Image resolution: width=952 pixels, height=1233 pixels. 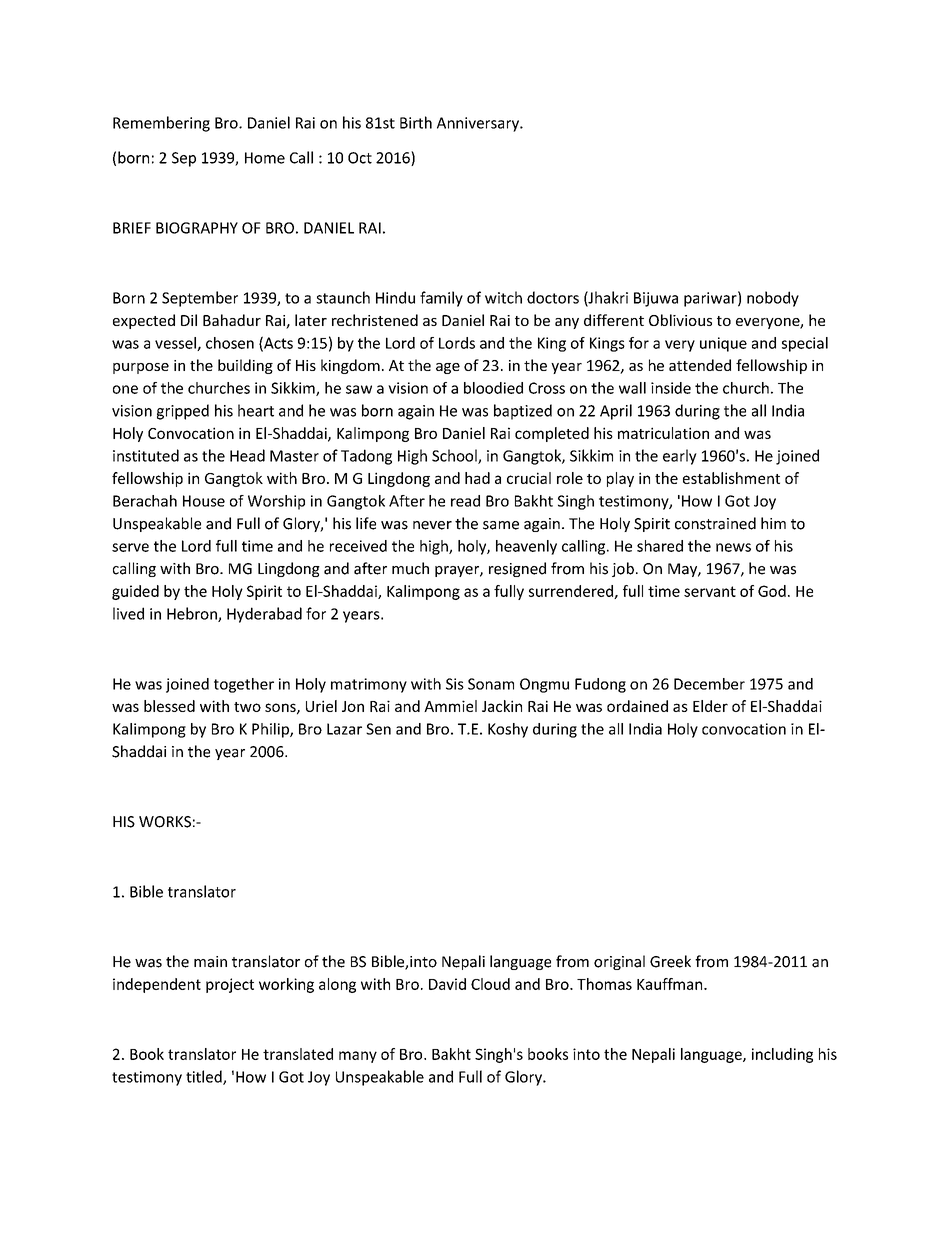 I want to click on constrained, so click(x=715, y=523).
